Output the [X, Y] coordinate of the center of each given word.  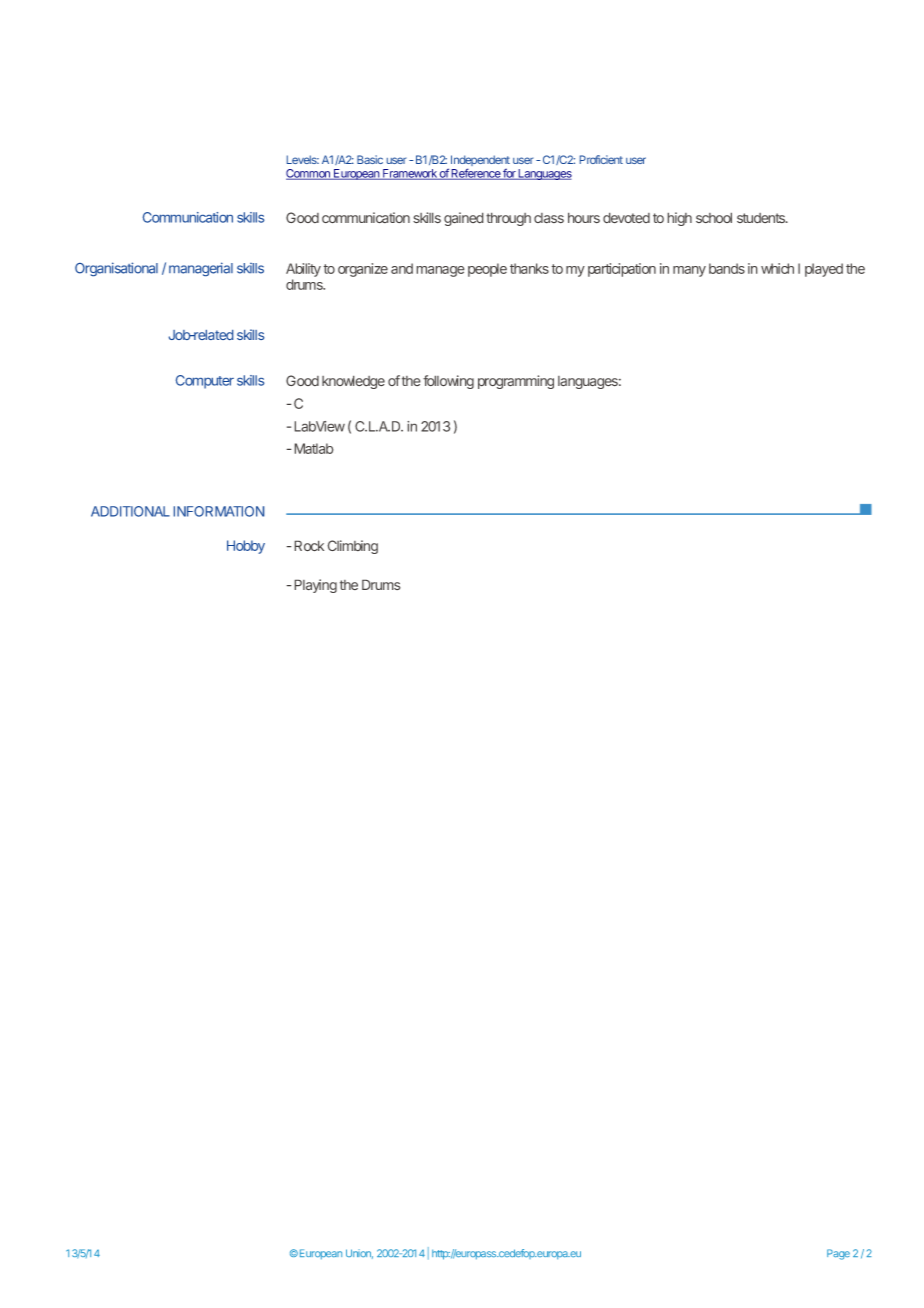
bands [727, 268]
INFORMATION [219, 511]
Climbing [352, 547]
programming [516, 382]
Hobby [246, 547]
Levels [303, 159]
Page [838, 1254]
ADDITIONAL [130, 511]
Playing [315, 586]
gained [464, 219]
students [762, 218]
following [448, 382]
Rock [309, 546]
